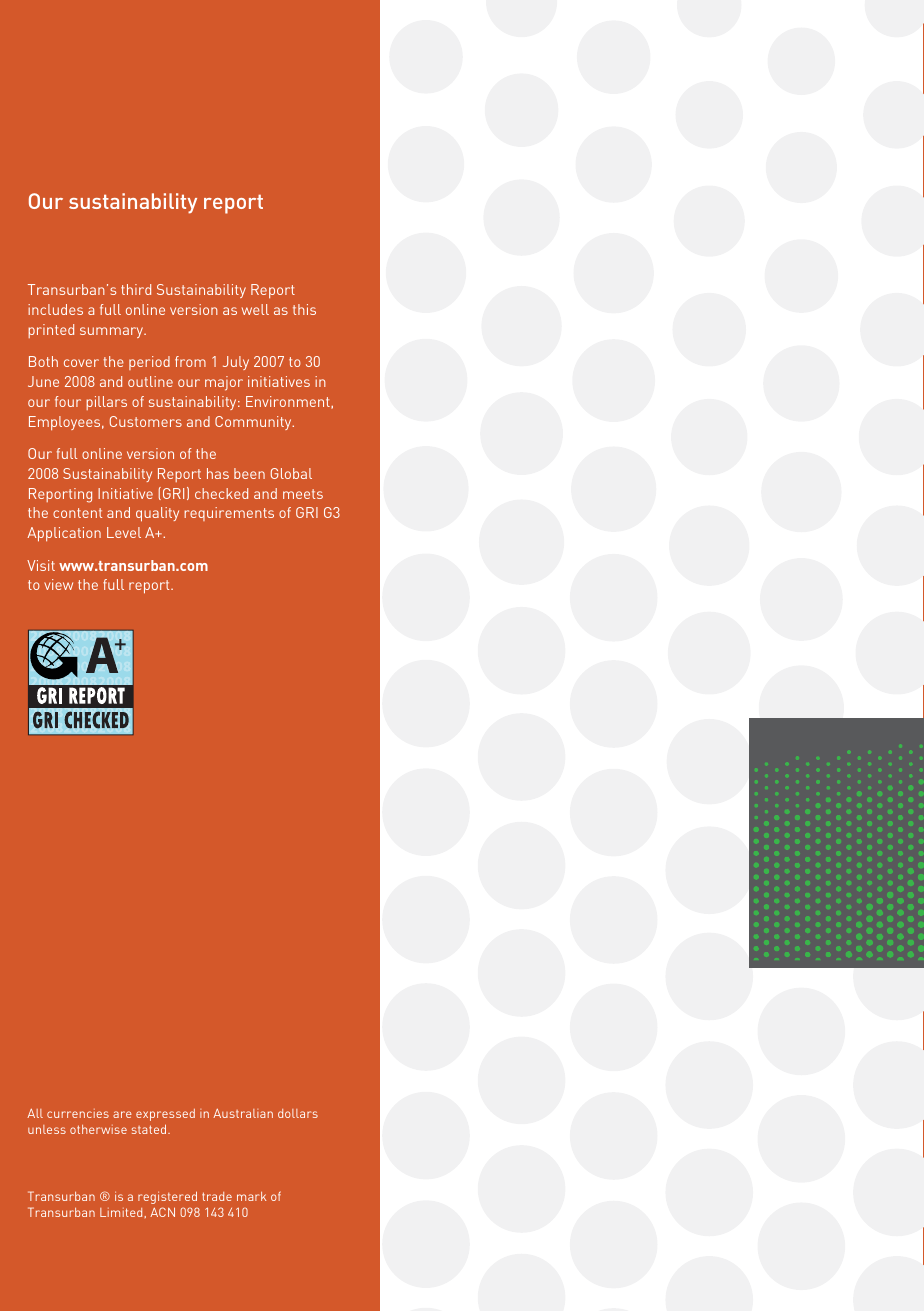 This image has height=1311, width=924. Describe the element at coordinates (78, 1113) in the image. I see `currencies` at that location.
